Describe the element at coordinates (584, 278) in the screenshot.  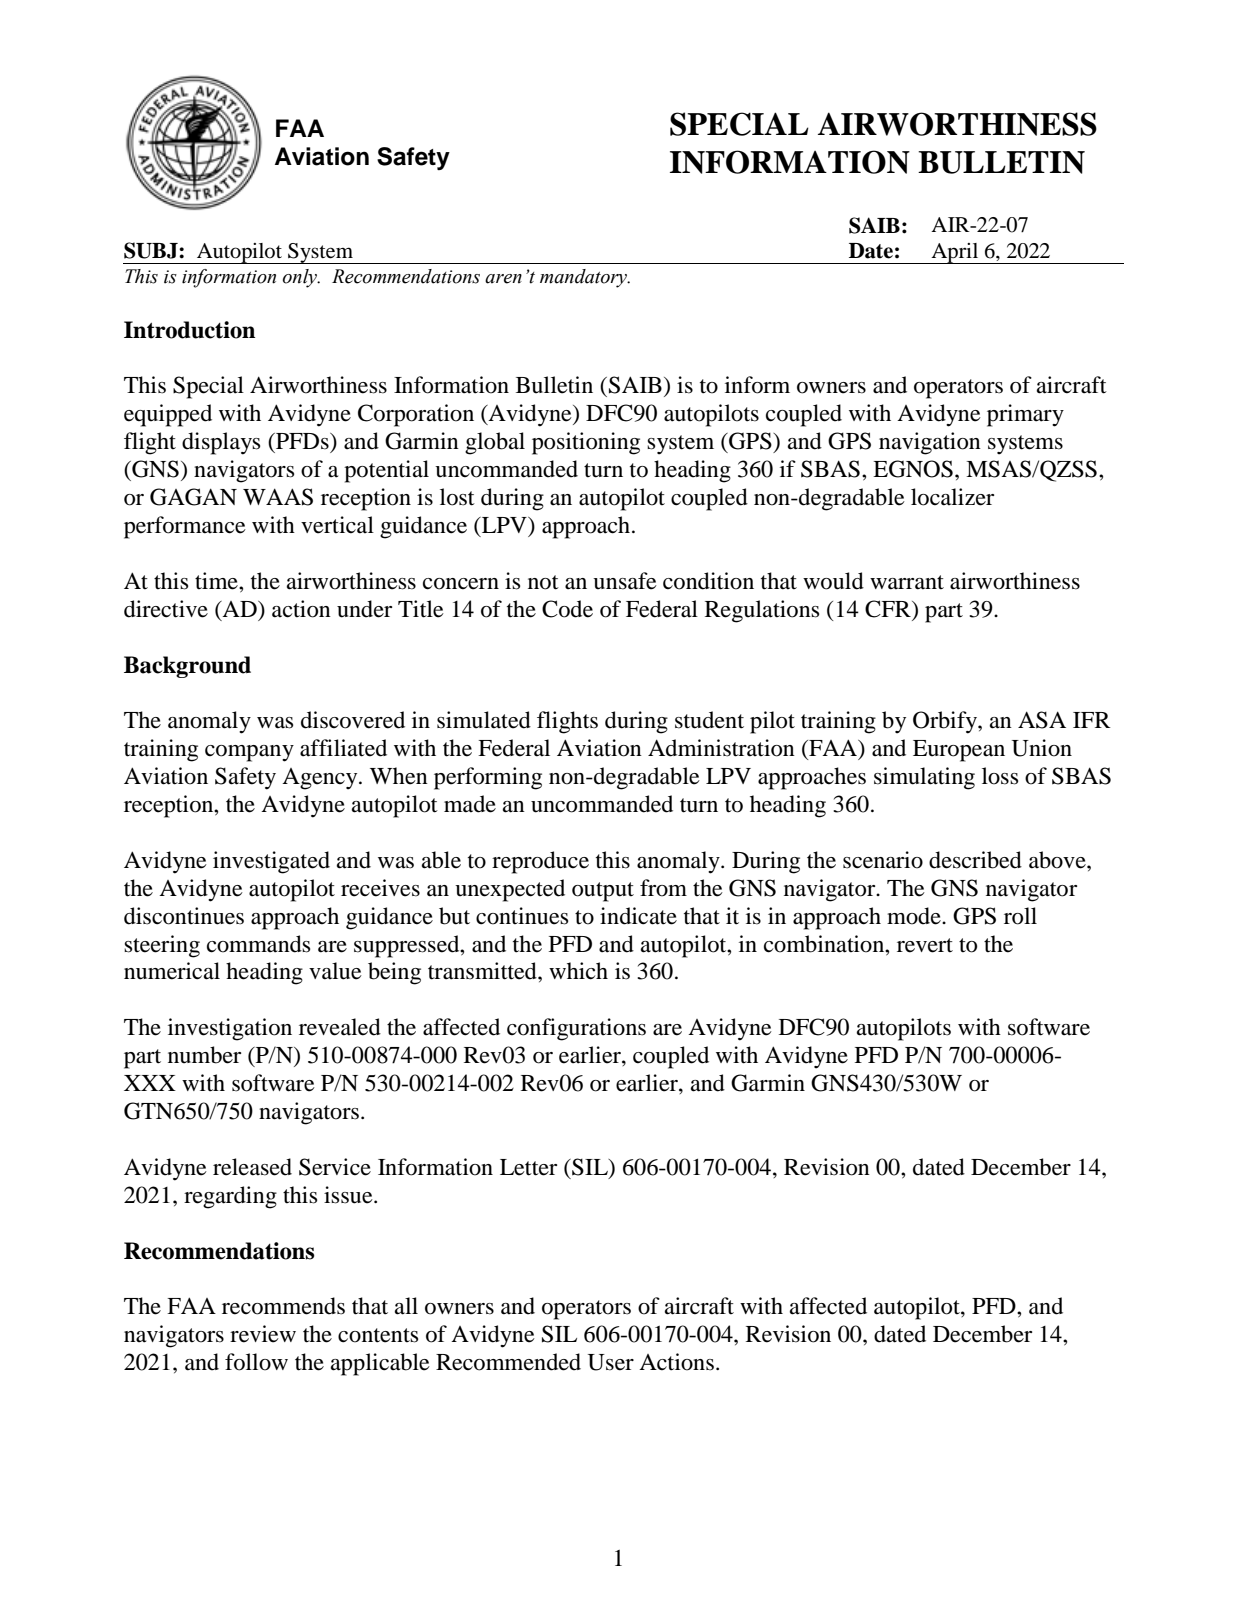
I see `mandatory` at that location.
